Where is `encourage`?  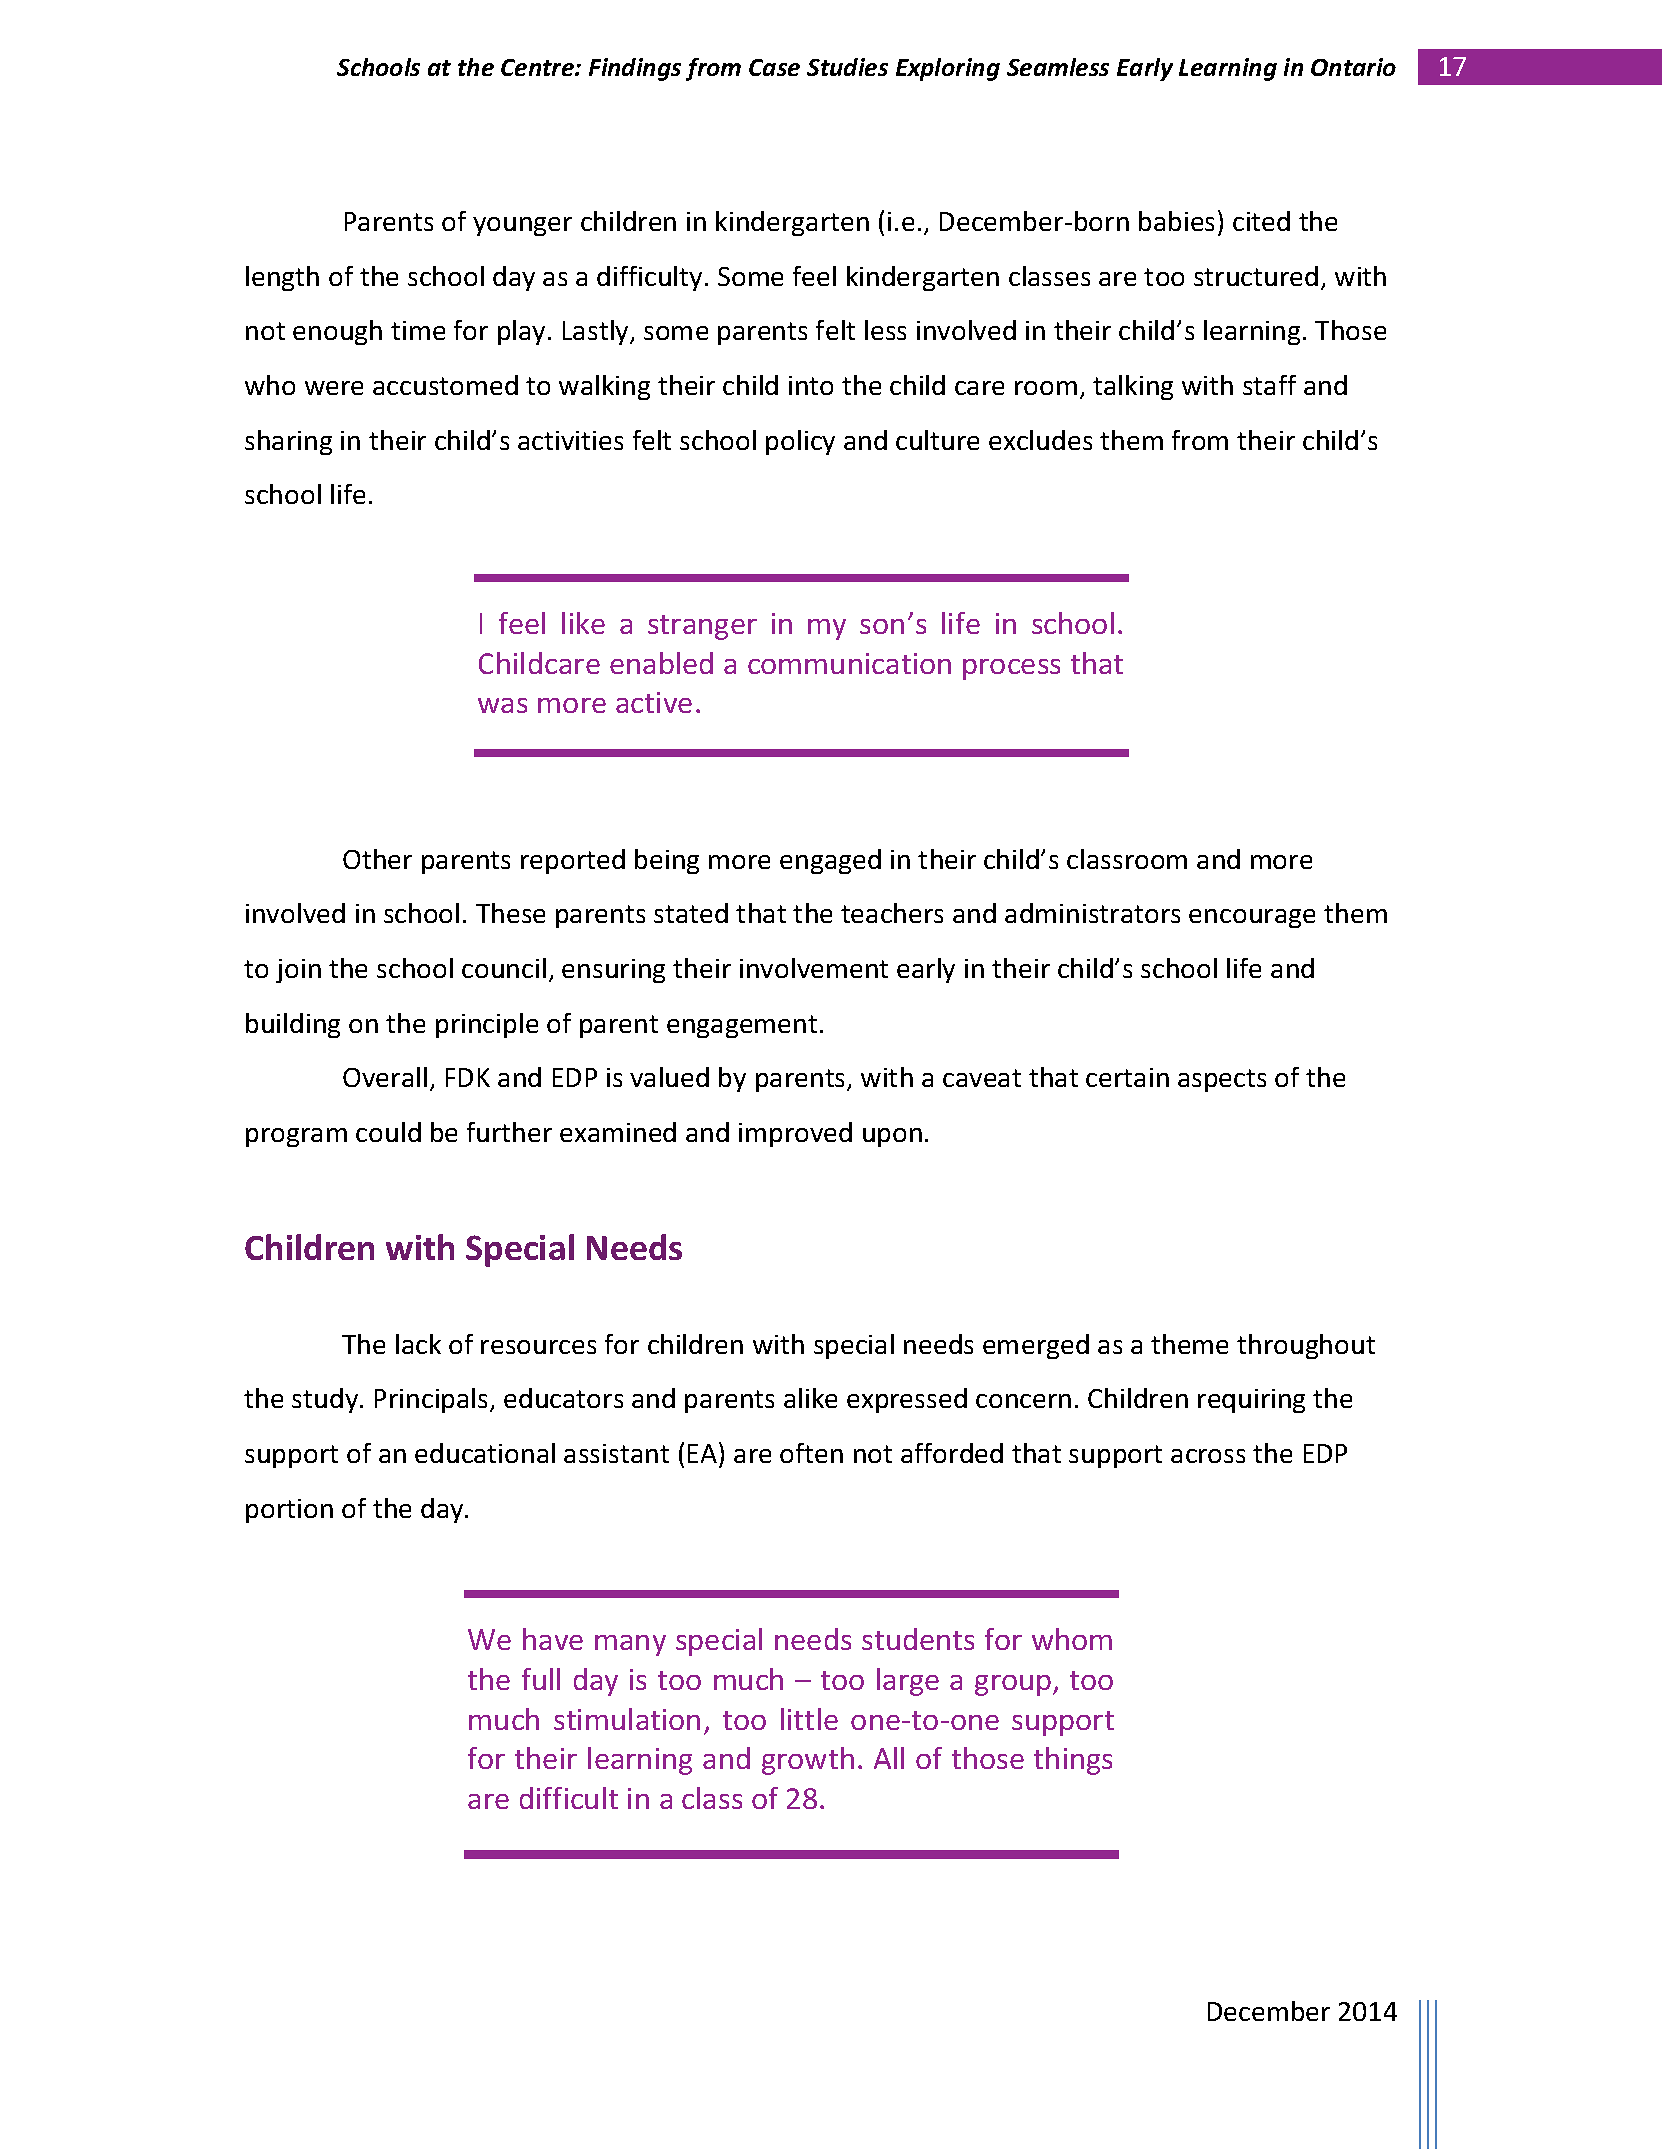 encourage is located at coordinates (1252, 918).
